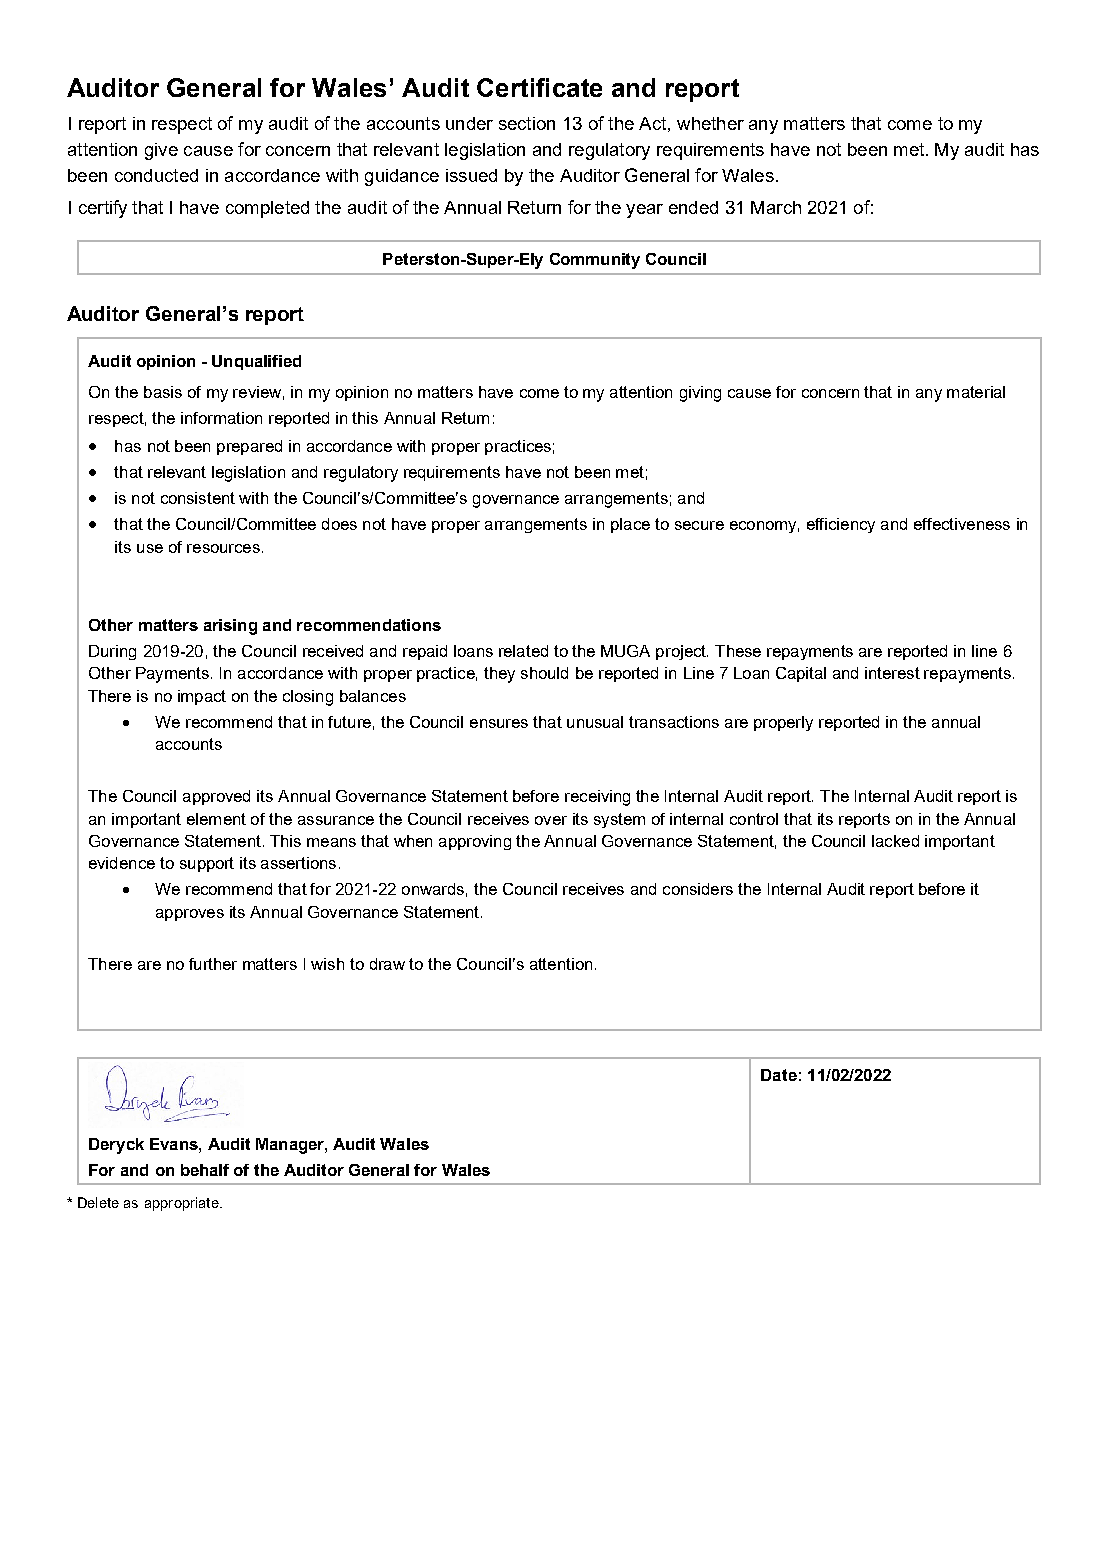 Image resolution: width=1108 pixels, height=1567 pixels. I want to click on Date, so click(779, 1075).
